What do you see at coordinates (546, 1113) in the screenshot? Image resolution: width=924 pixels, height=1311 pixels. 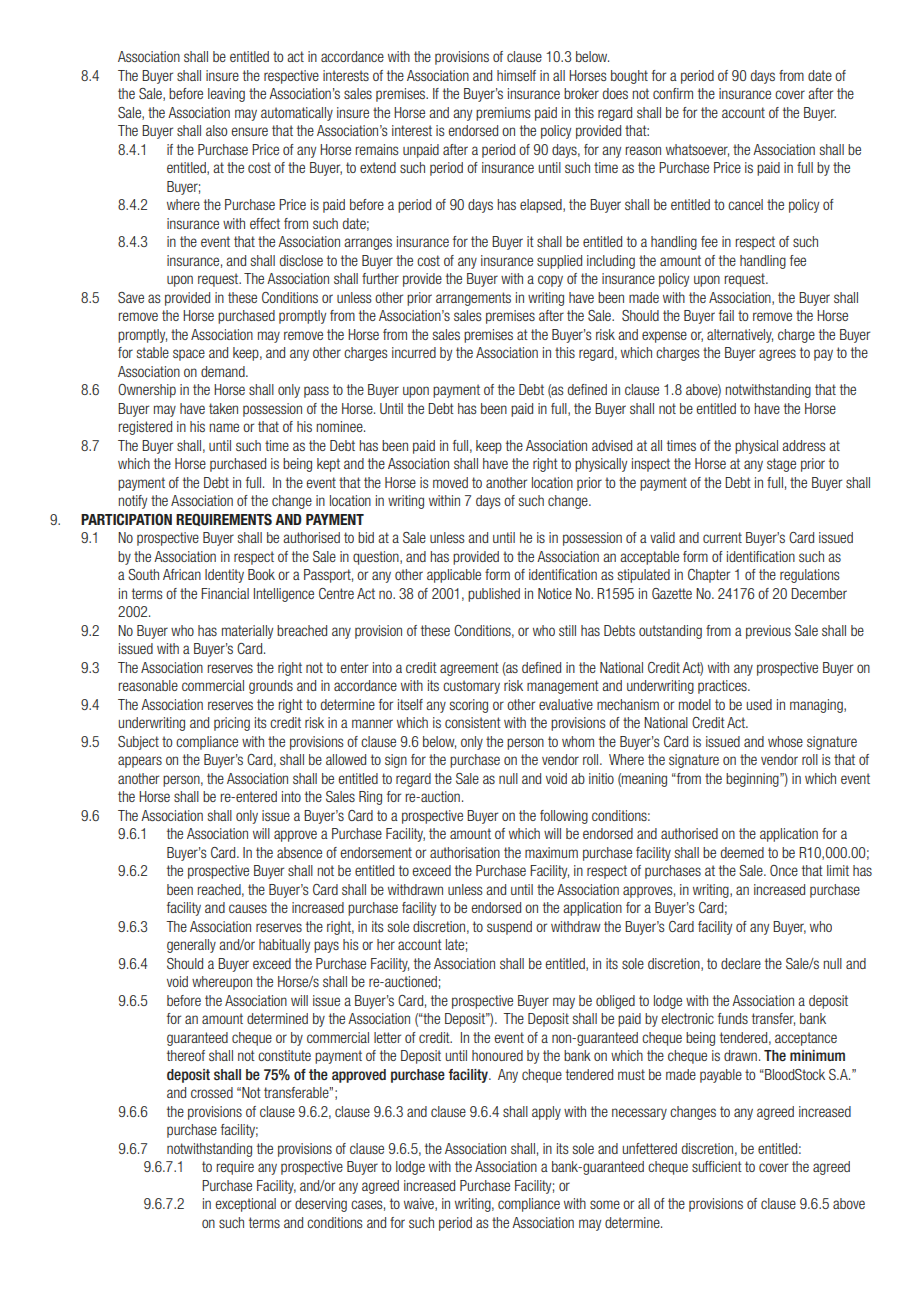 I see `apply` at bounding box center [546, 1113].
